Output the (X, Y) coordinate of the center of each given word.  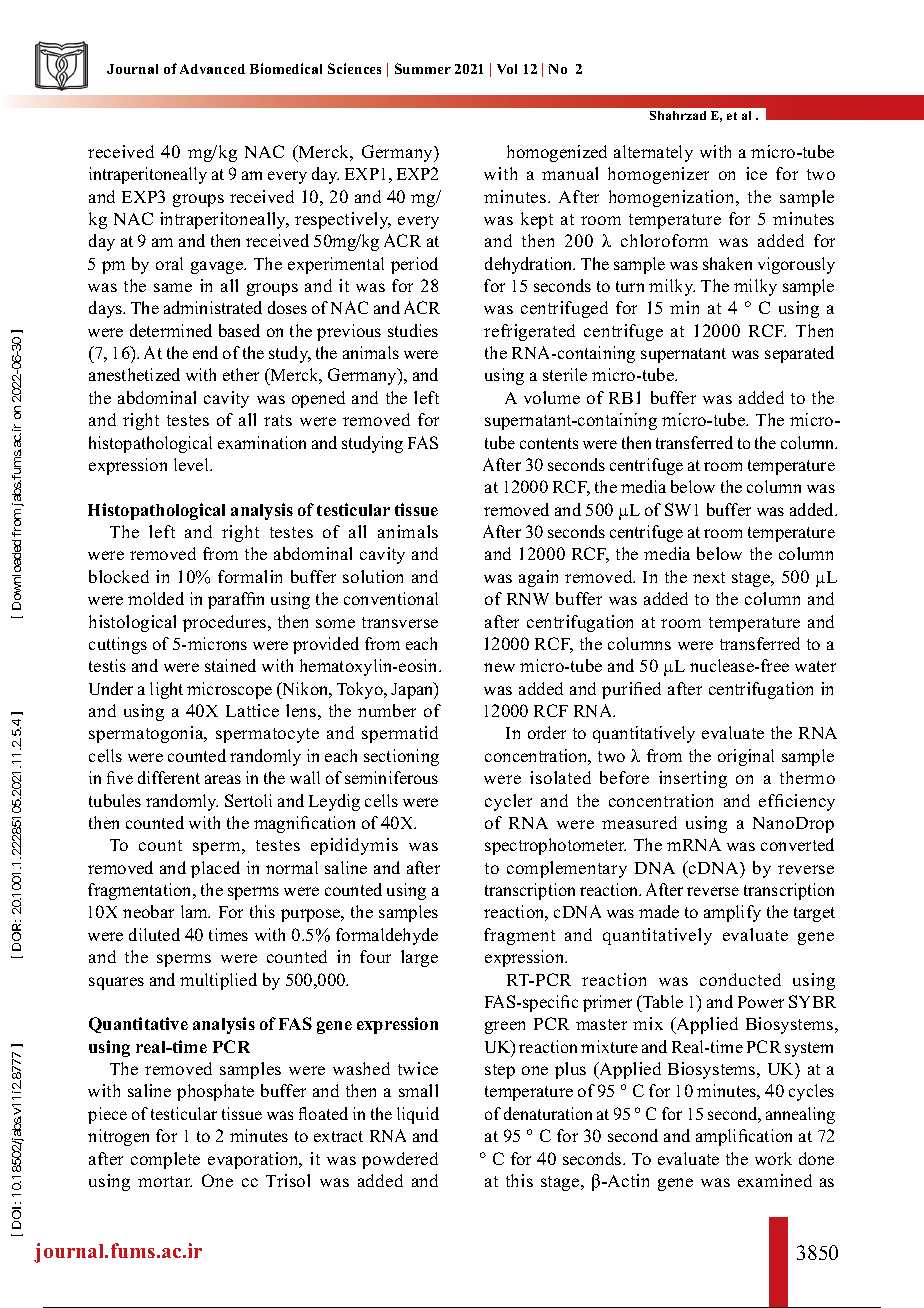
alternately (653, 153)
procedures (226, 623)
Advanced (212, 69)
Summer (423, 68)
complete (165, 1160)
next (709, 577)
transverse (400, 622)
